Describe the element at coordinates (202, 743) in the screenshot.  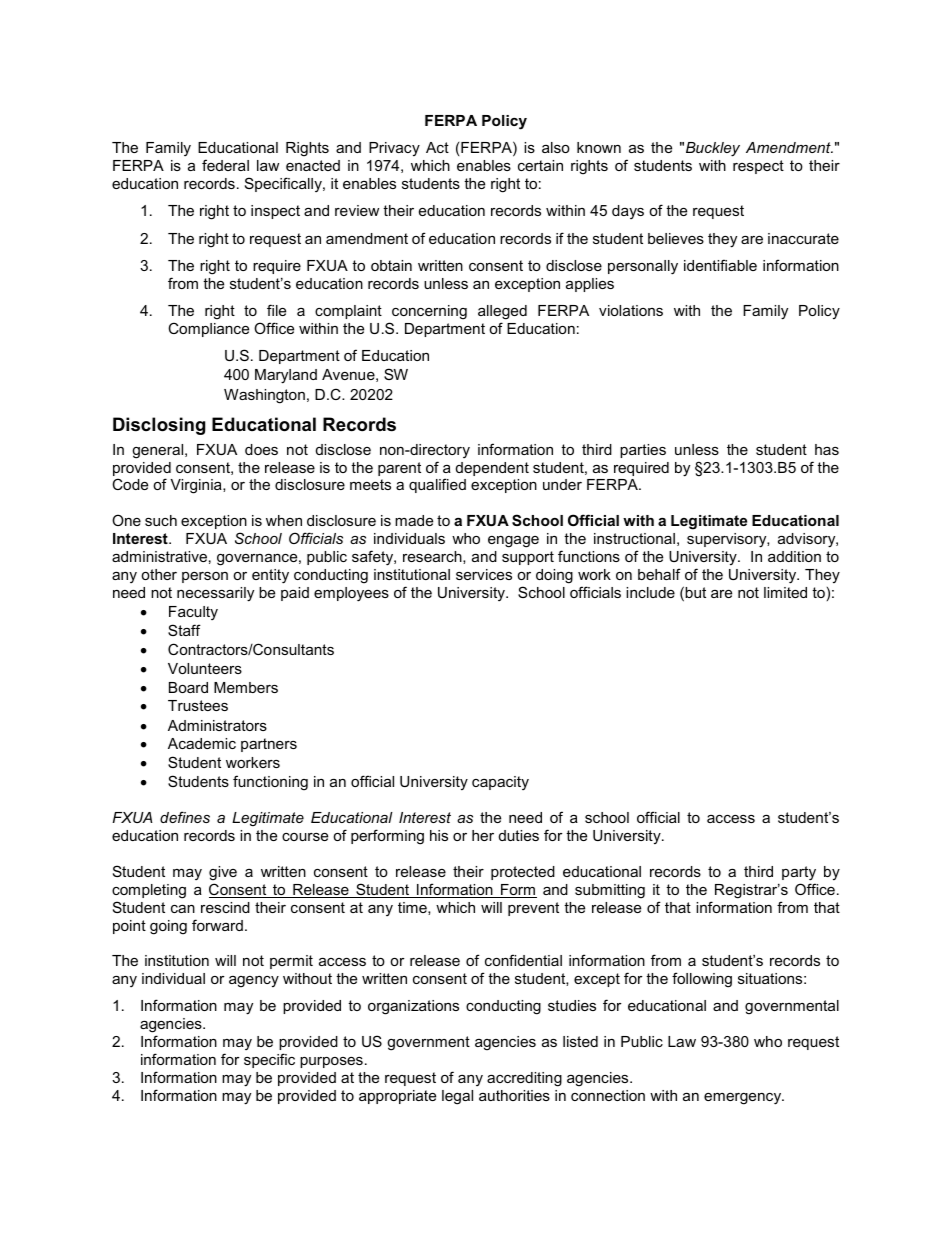
I see `Academic` at that location.
